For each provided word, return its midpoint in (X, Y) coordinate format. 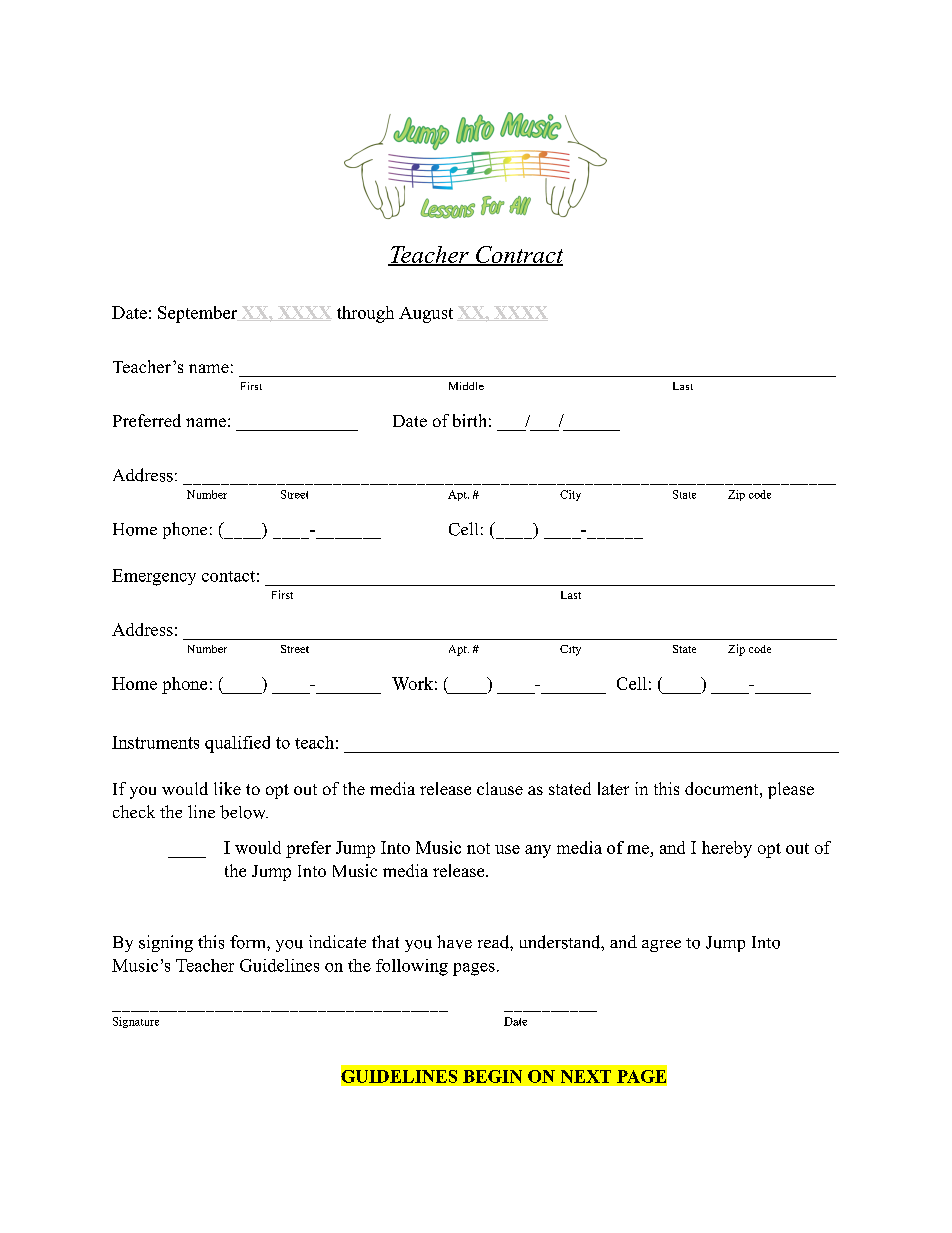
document (721, 788)
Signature (136, 1022)
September (198, 314)
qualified (237, 744)
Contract (518, 256)
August (426, 315)
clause (500, 788)
